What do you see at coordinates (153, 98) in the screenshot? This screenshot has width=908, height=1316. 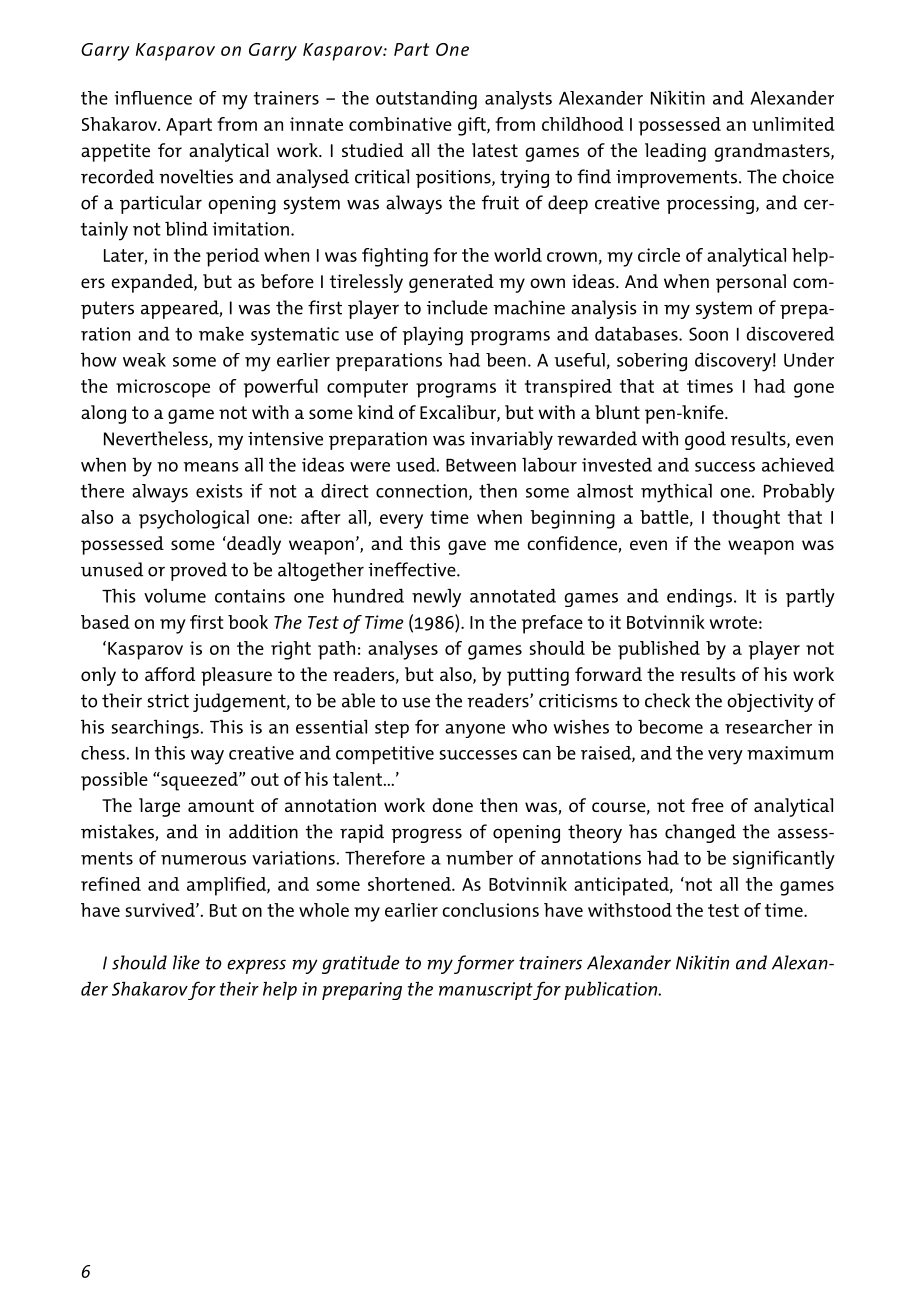 I see `influence` at bounding box center [153, 98].
